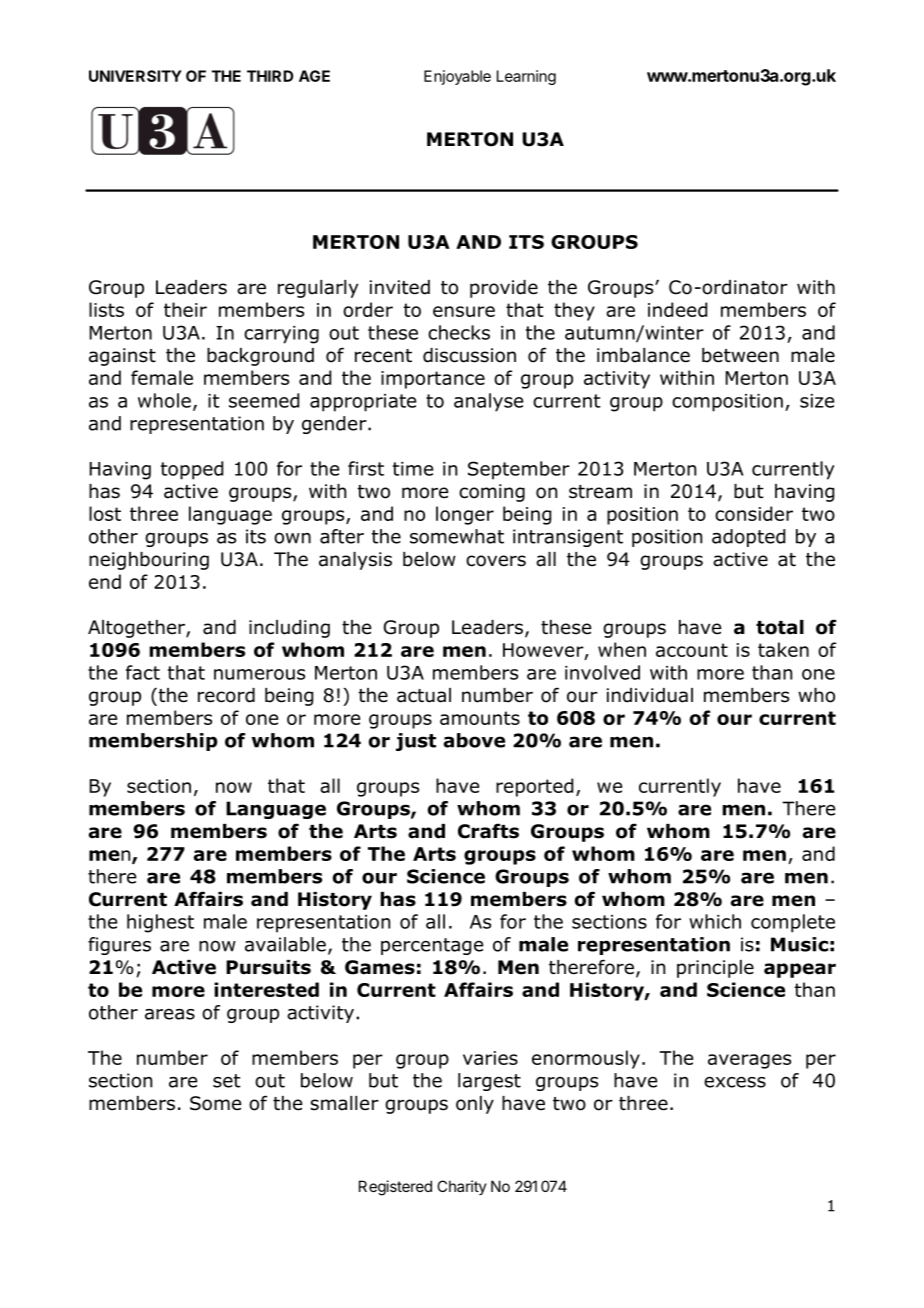 The height and width of the page is (1308, 924). What do you see at coordinates (143, 672) in the page?
I see `fact` at bounding box center [143, 672].
